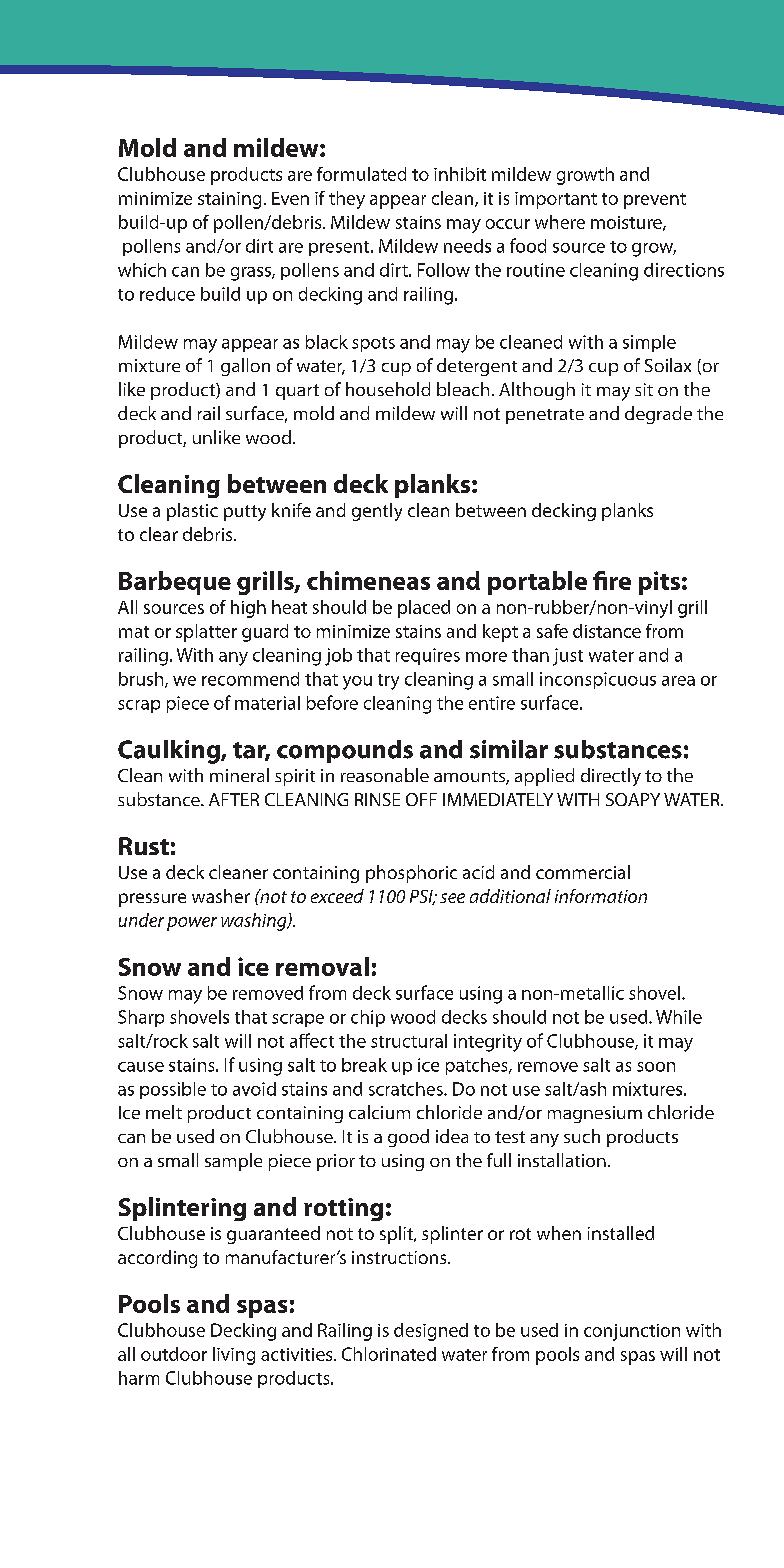  Describe the element at coordinates (611, 777) in the image. I see `directly` at that location.
